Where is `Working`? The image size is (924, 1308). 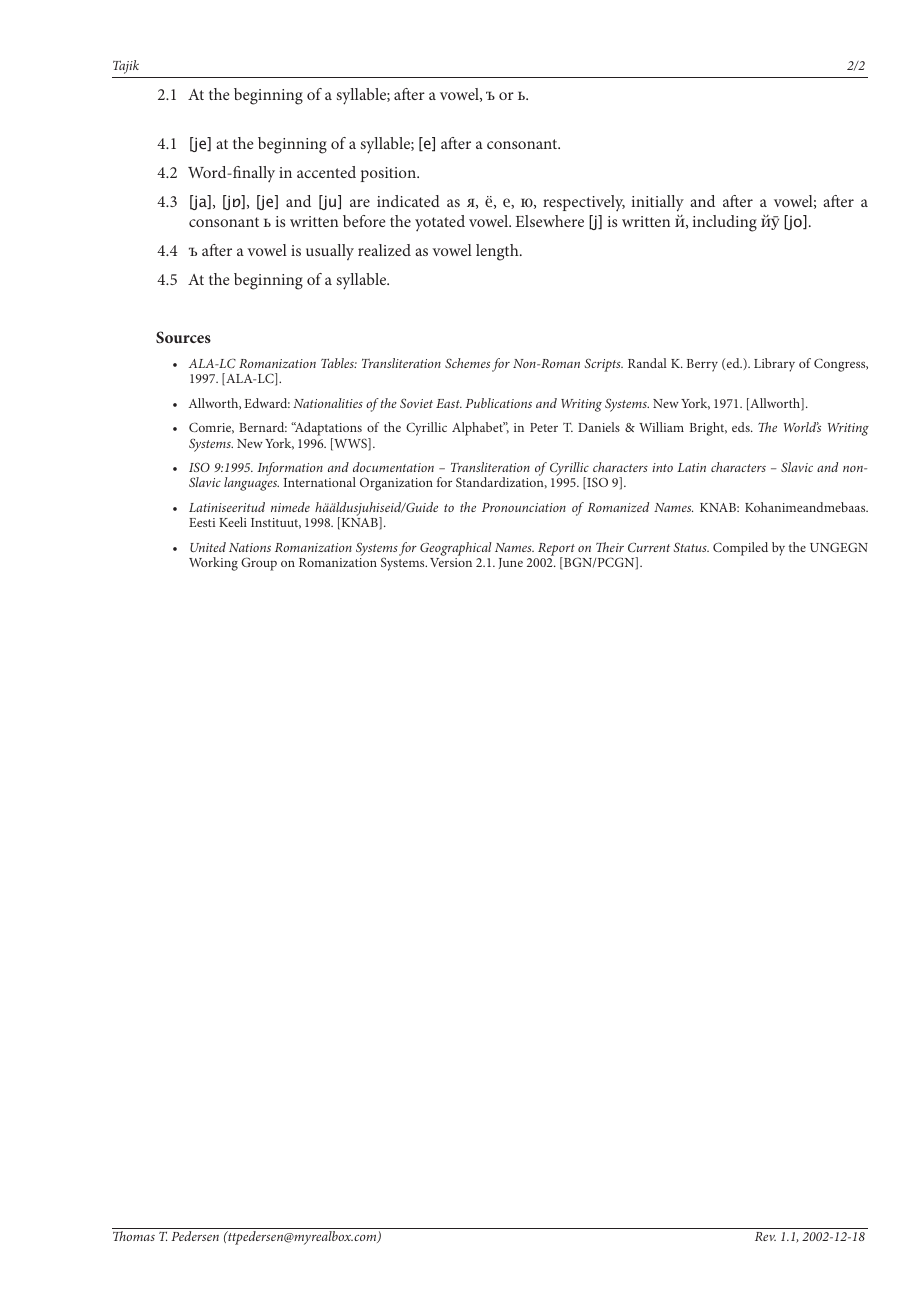
Working is located at coordinates (213, 564).
